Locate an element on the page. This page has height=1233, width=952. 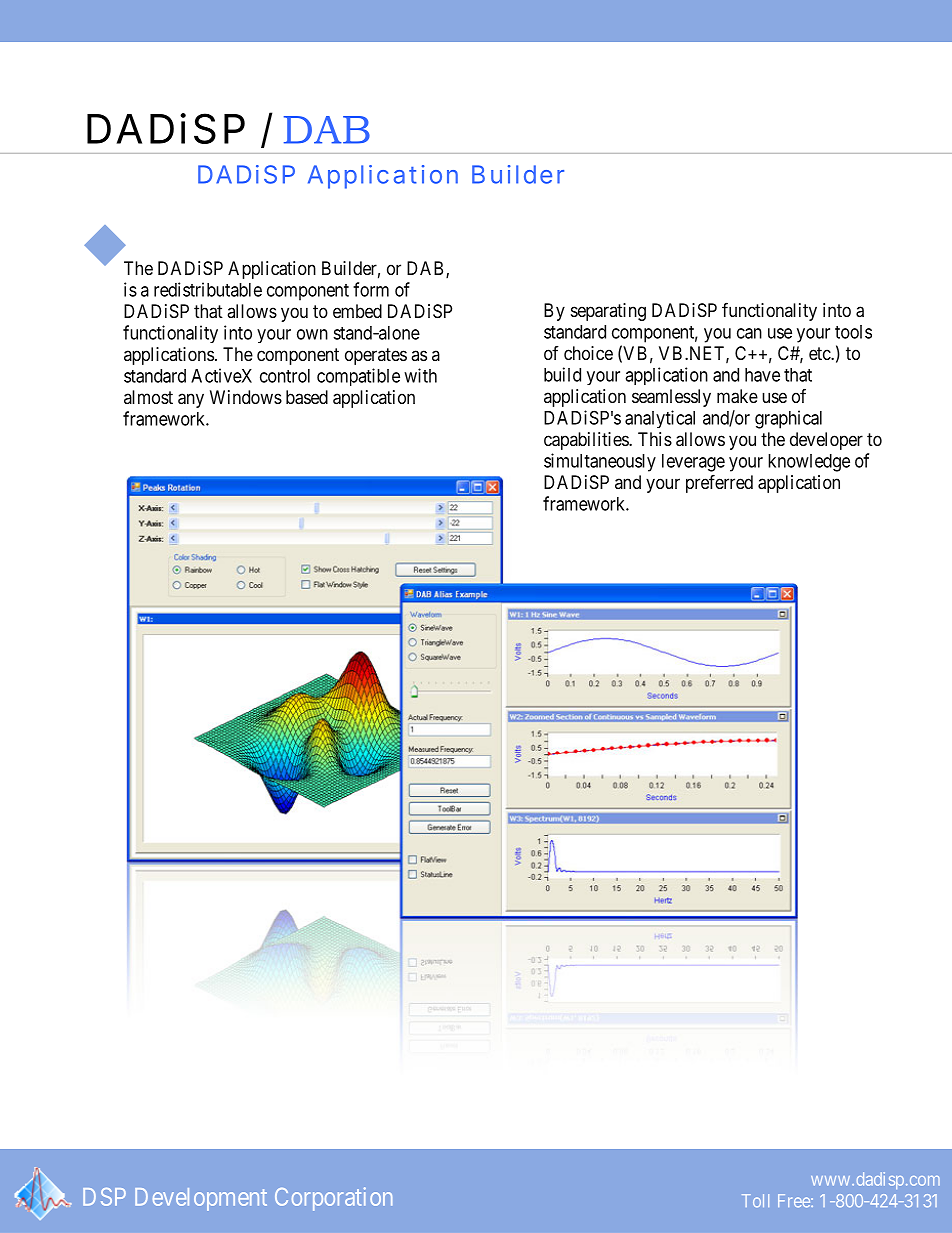
capabilities is located at coordinates (587, 441).
